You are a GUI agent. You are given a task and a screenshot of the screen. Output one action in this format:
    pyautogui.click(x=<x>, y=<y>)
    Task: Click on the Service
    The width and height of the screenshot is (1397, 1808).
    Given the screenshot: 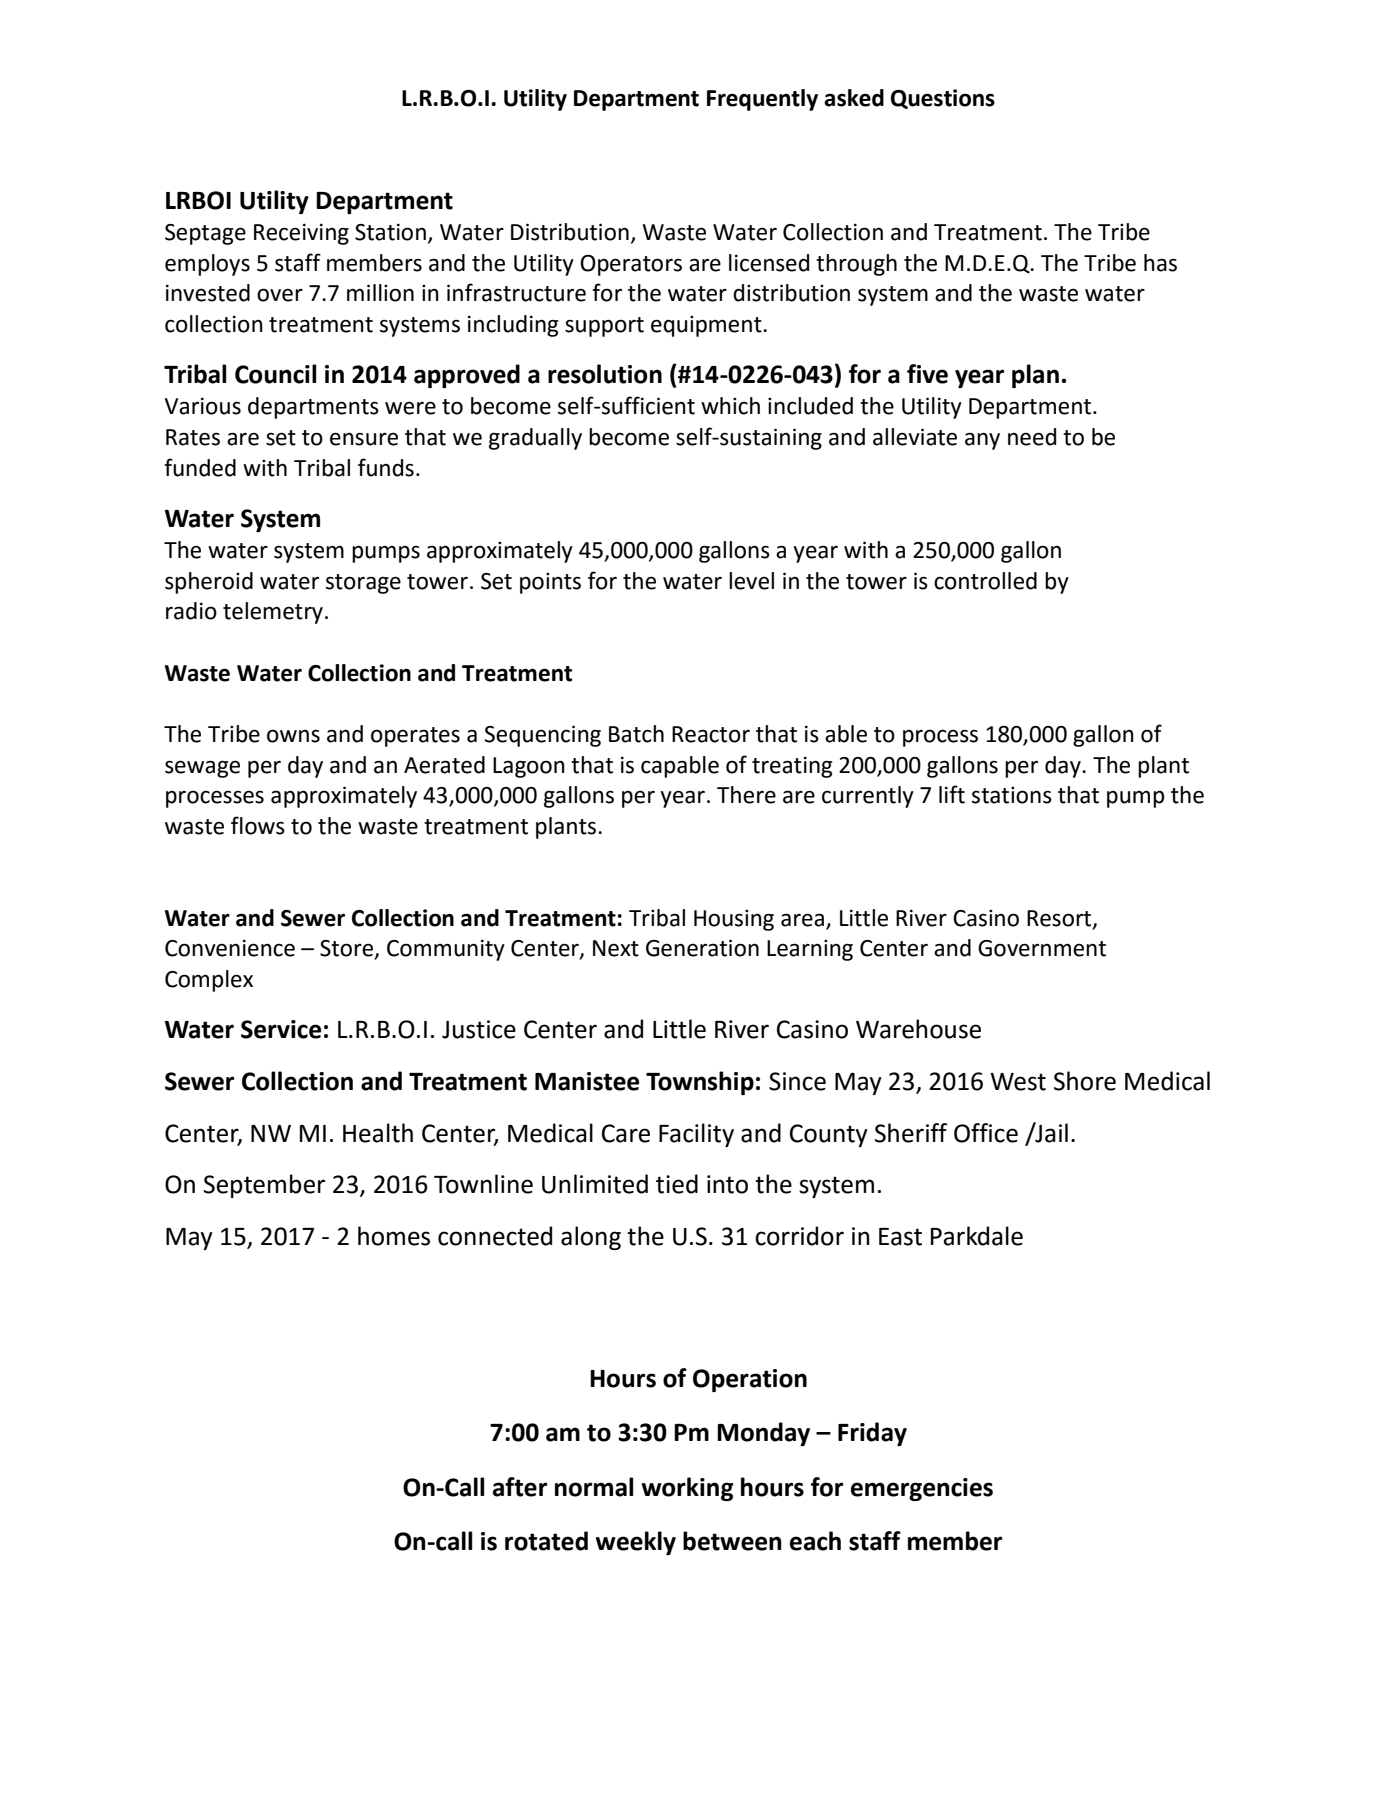 What is the action you would take?
    pyautogui.click(x=281, y=1029)
